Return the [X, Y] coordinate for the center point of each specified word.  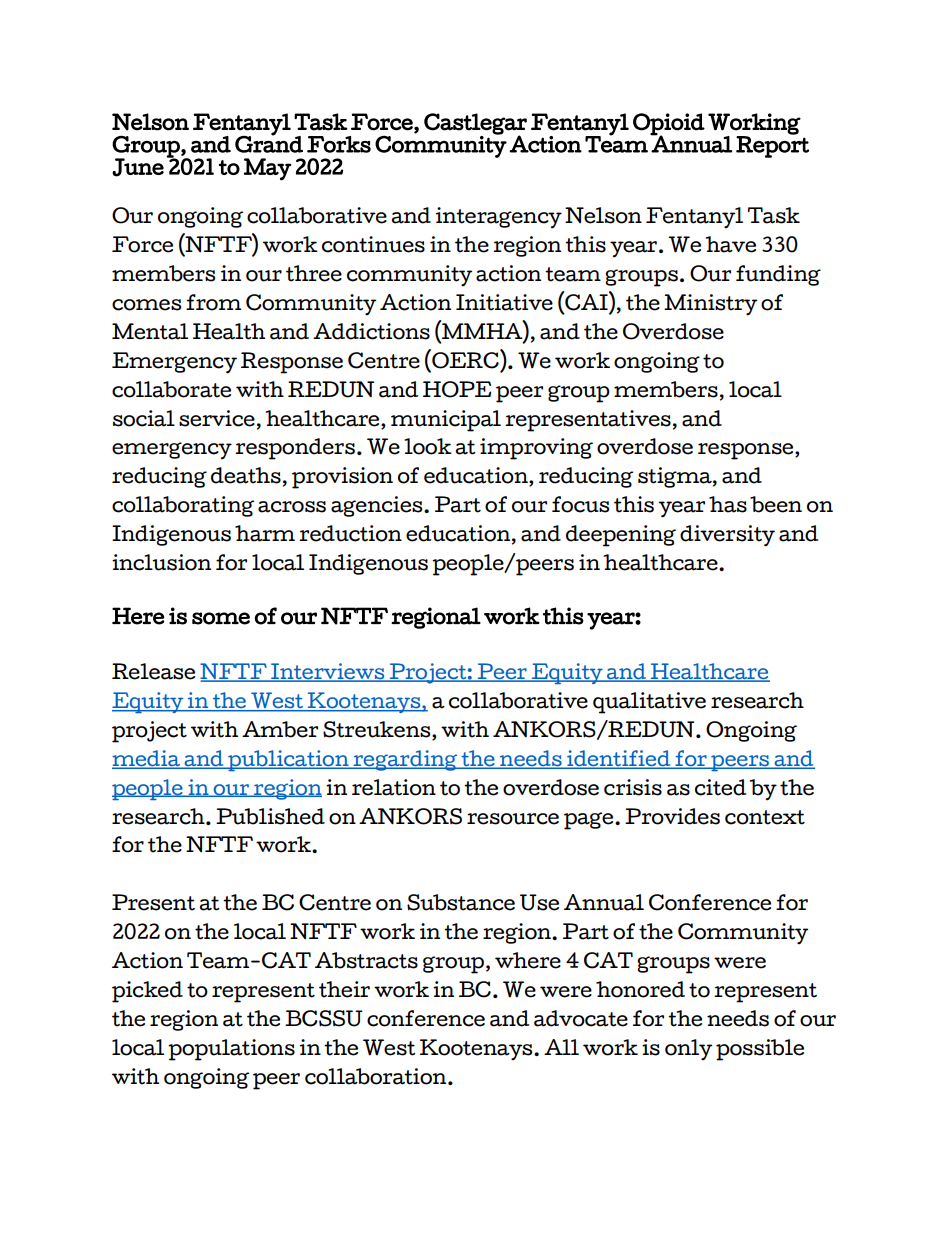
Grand [269, 143]
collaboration [377, 1076]
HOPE [457, 389]
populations [231, 1050]
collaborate [171, 389]
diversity [727, 536]
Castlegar [475, 125]
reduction [350, 533]
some [221, 618]
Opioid [669, 125]
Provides [672, 816]
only [688, 1050]
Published [270, 816]
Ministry [710, 305]
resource [513, 819]
